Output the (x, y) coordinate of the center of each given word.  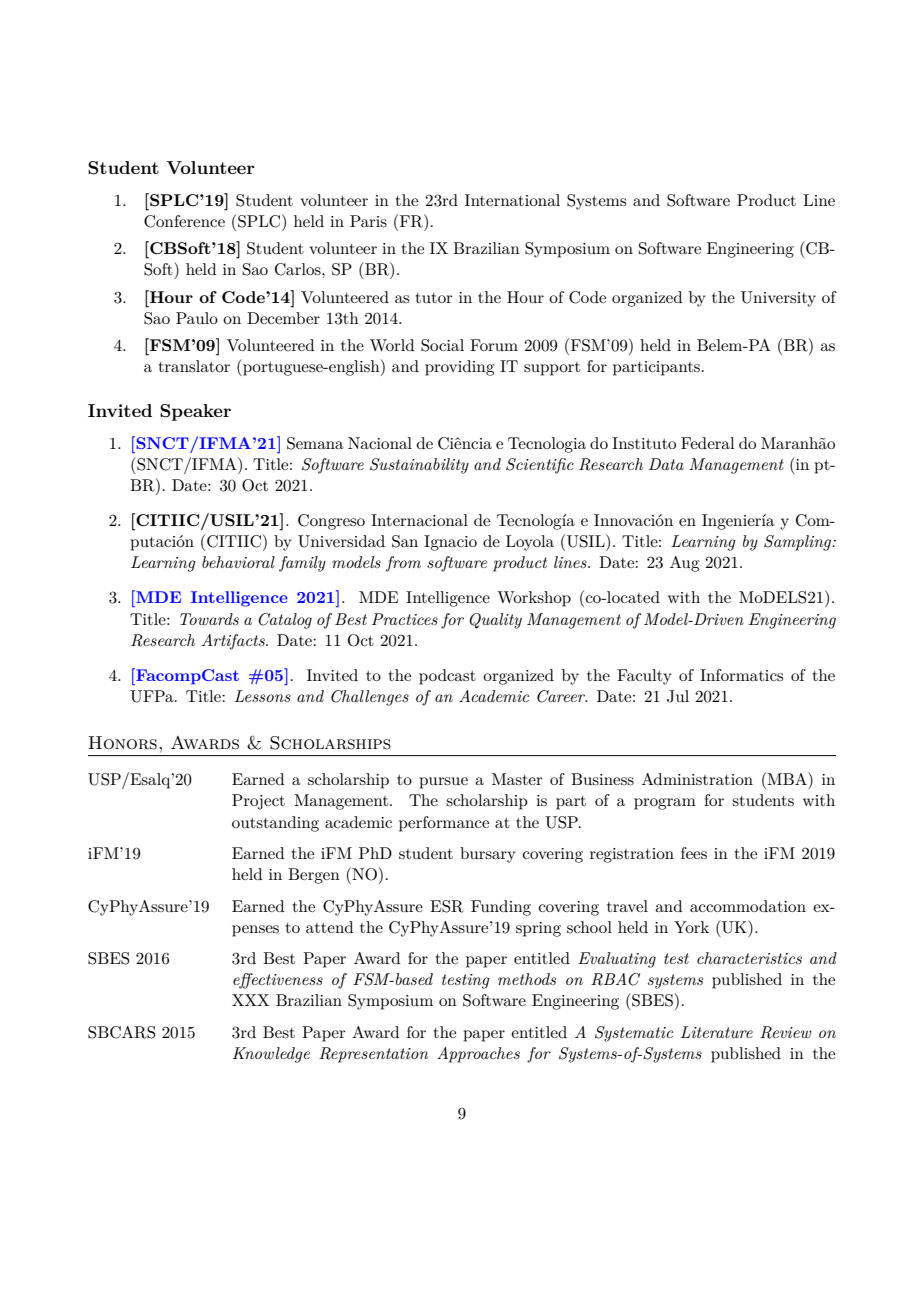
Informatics (741, 675)
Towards (209, 619)
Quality (495, 621)
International (512, 200)
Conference (184, 221)
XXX (251, 1000)
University (778, 299)
